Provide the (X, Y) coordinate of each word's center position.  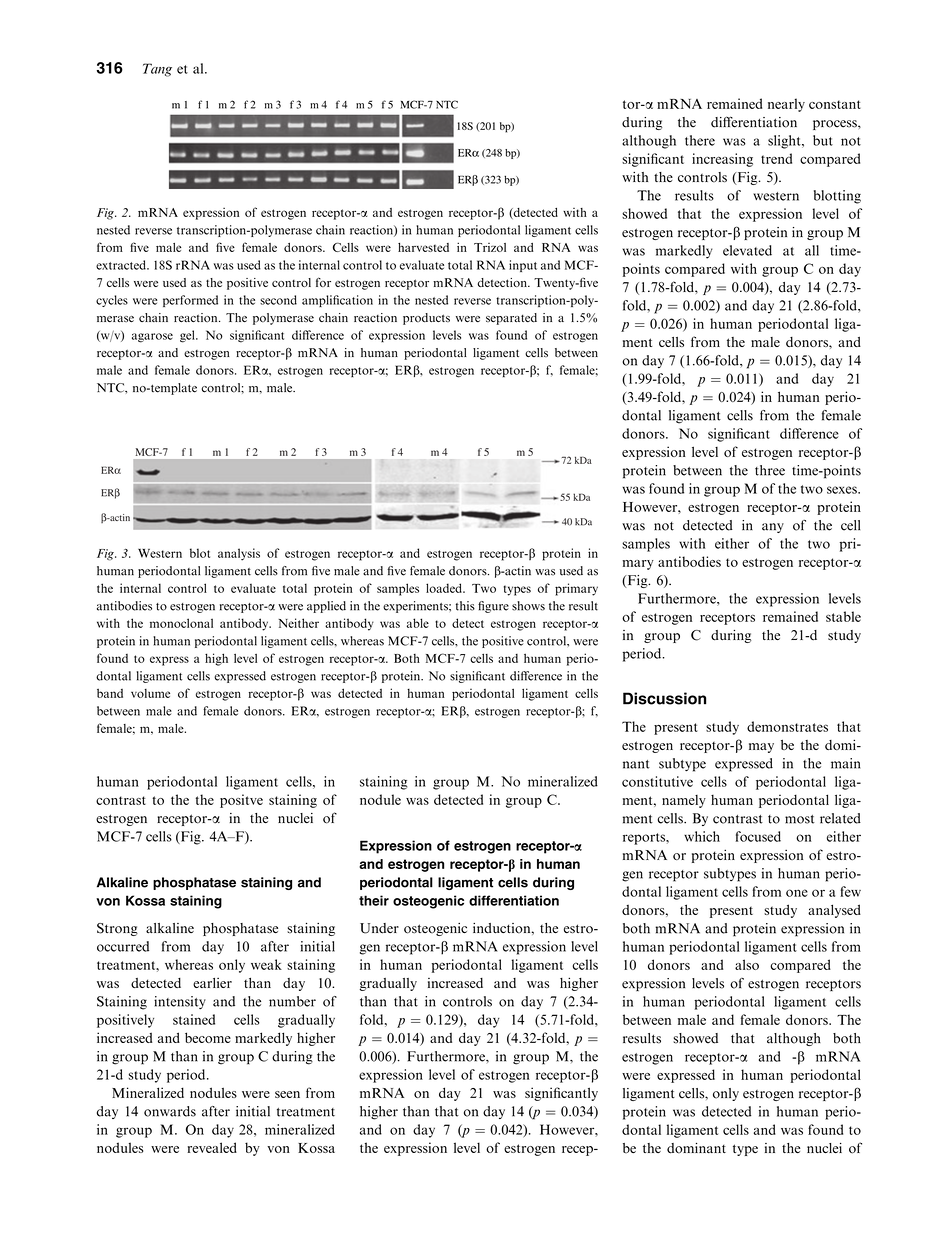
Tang (157, 70)
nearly (786, 105)
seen (287, 1094)
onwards (170, 1111)
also (747, 964)
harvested (423, 247)
